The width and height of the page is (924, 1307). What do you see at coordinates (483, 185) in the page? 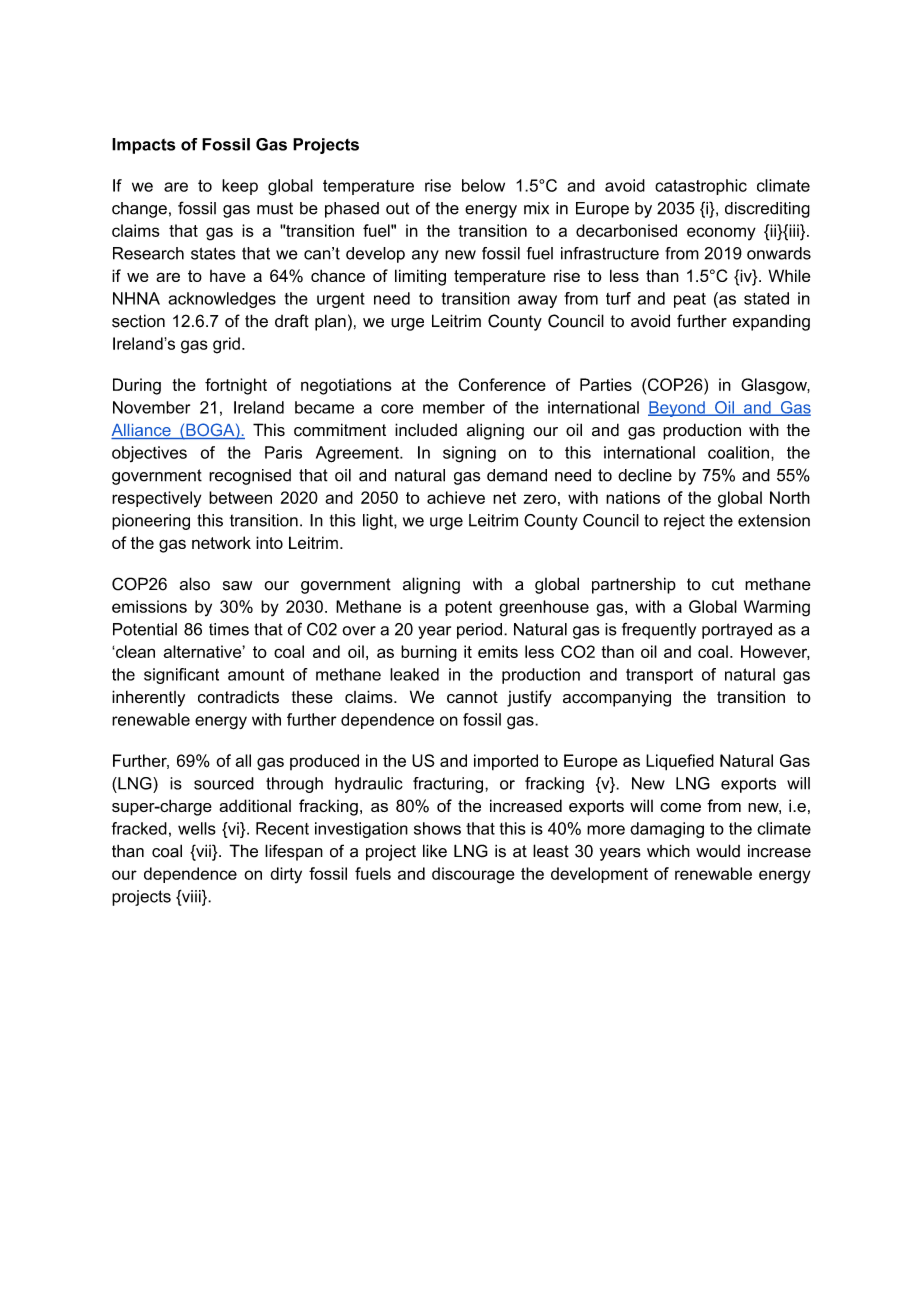
I see `below` at bounding box center [483, 185].
